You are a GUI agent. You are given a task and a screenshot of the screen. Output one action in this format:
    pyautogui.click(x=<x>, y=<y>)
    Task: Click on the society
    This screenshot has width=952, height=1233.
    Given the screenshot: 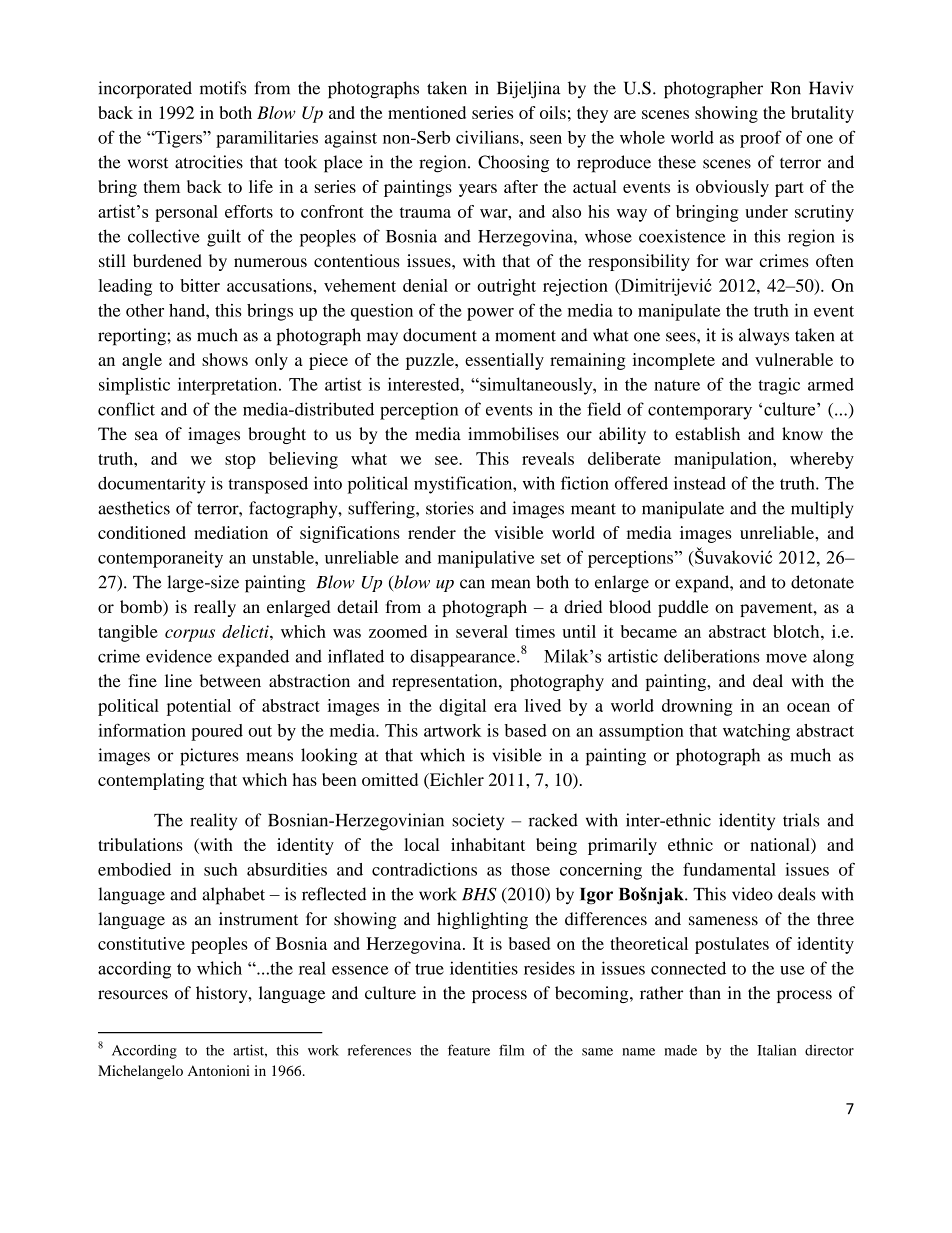 What is the action you would take?
    pyautogui.click(x=478, y=822)
